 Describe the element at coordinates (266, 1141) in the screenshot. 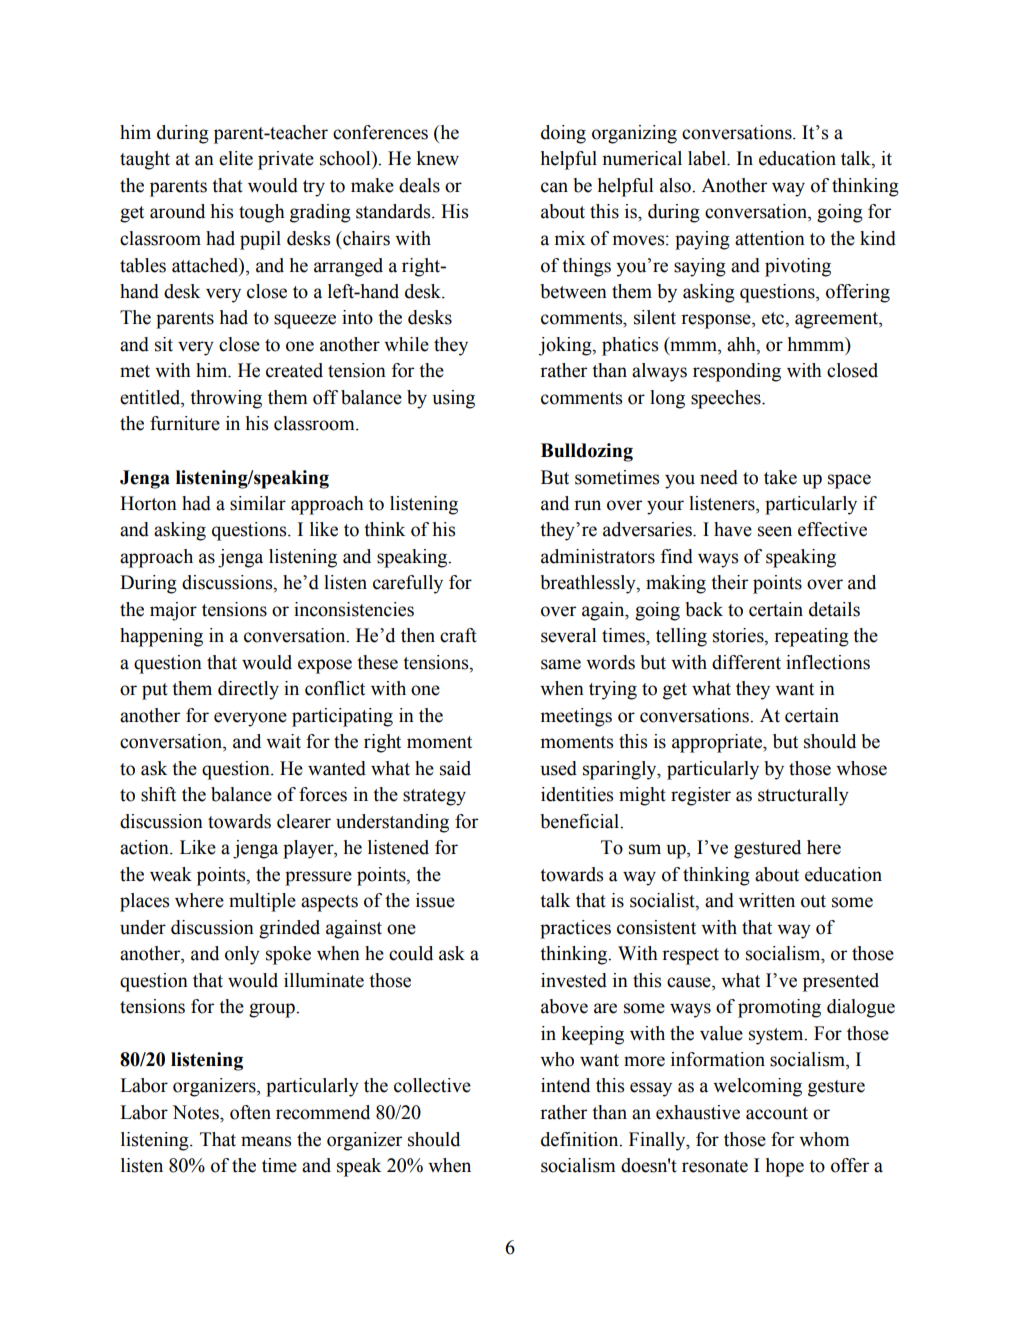

I see `means` at that location.
